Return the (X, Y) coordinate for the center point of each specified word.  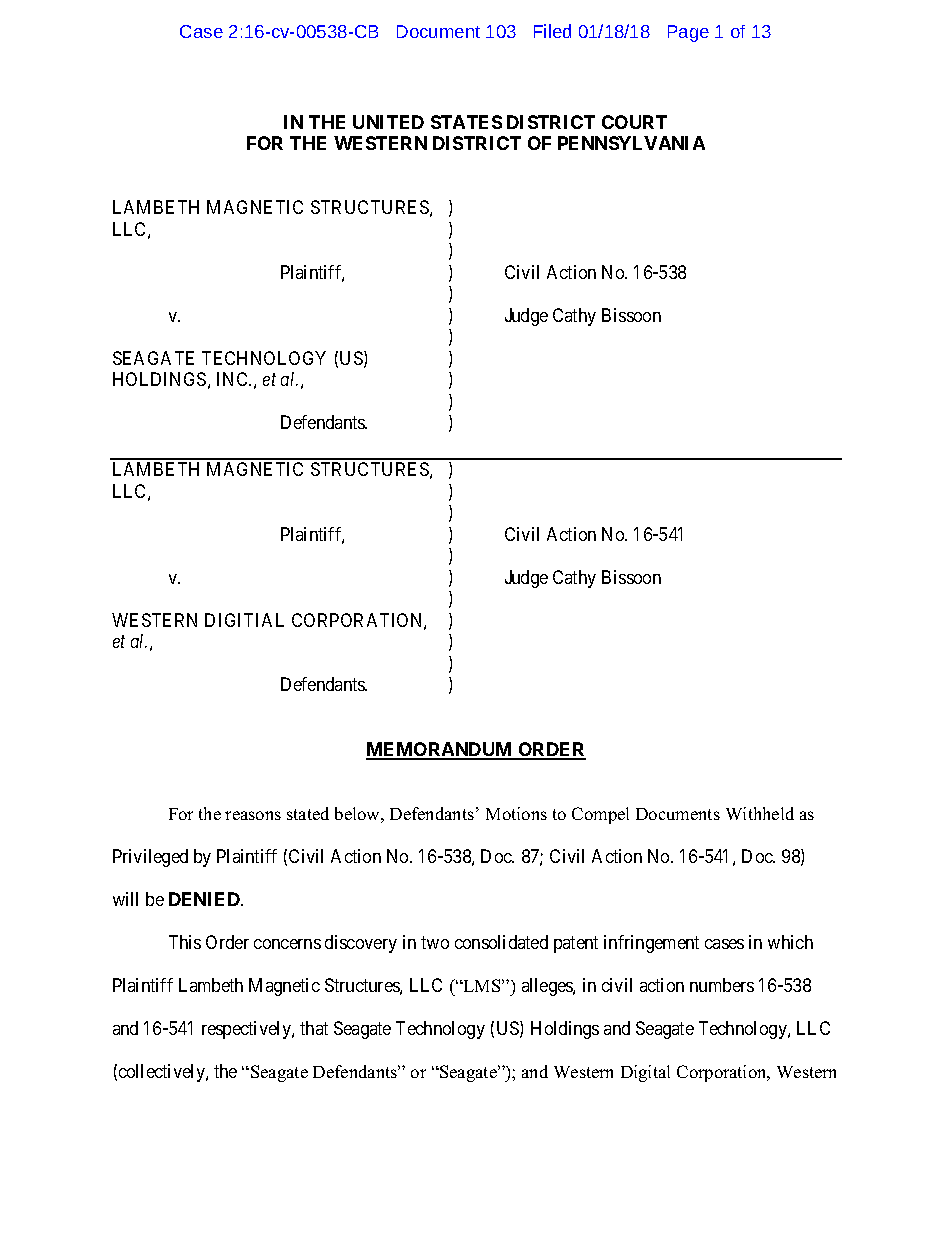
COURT (634, 122)
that (314, 1028)
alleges (548, 987)
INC (234, 379)
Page (688, 33)
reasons (253, 815)
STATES (466, 122)
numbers (722, 985)
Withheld (760, 813)
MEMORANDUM (440, 750)
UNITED (388, 122)
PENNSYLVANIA (631, 143)
